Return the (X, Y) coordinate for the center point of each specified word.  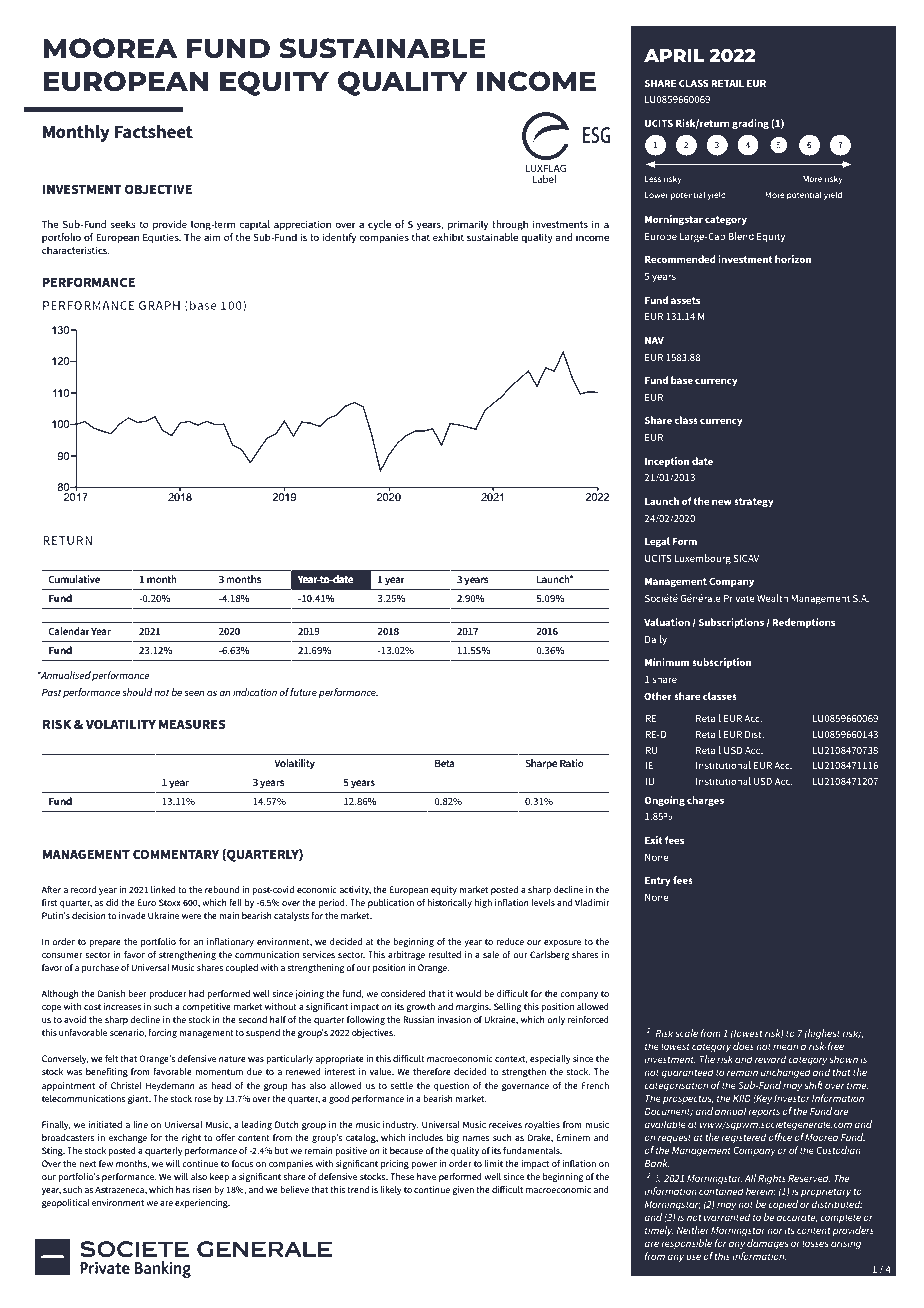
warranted (727, 1217)
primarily (468, 225)
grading (750, 124)
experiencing (202, 1203)
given (463, 1190)
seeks (123, 224)
